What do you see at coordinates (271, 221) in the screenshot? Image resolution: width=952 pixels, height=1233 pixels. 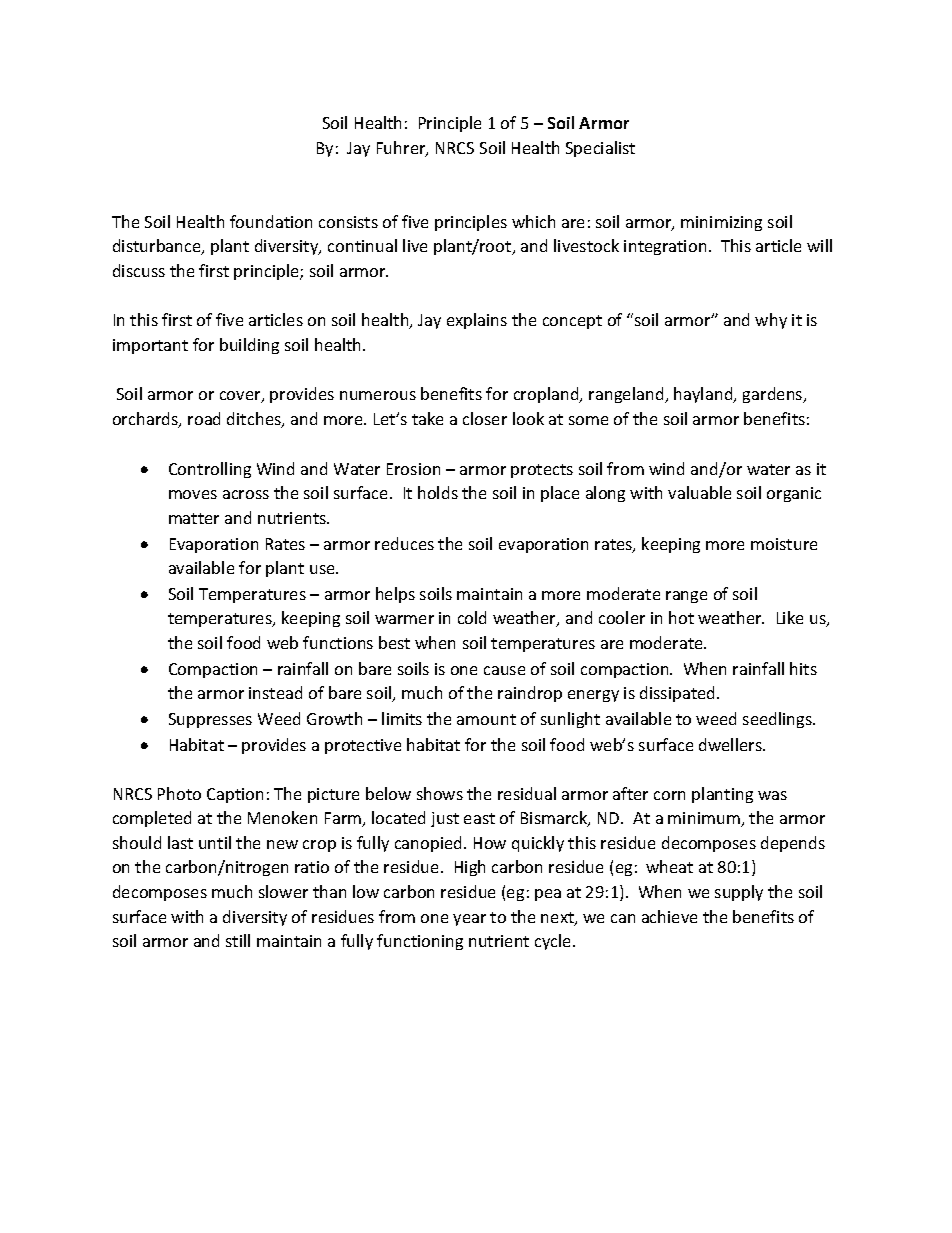 I see `foundation` at bounding box center [271, 221].
